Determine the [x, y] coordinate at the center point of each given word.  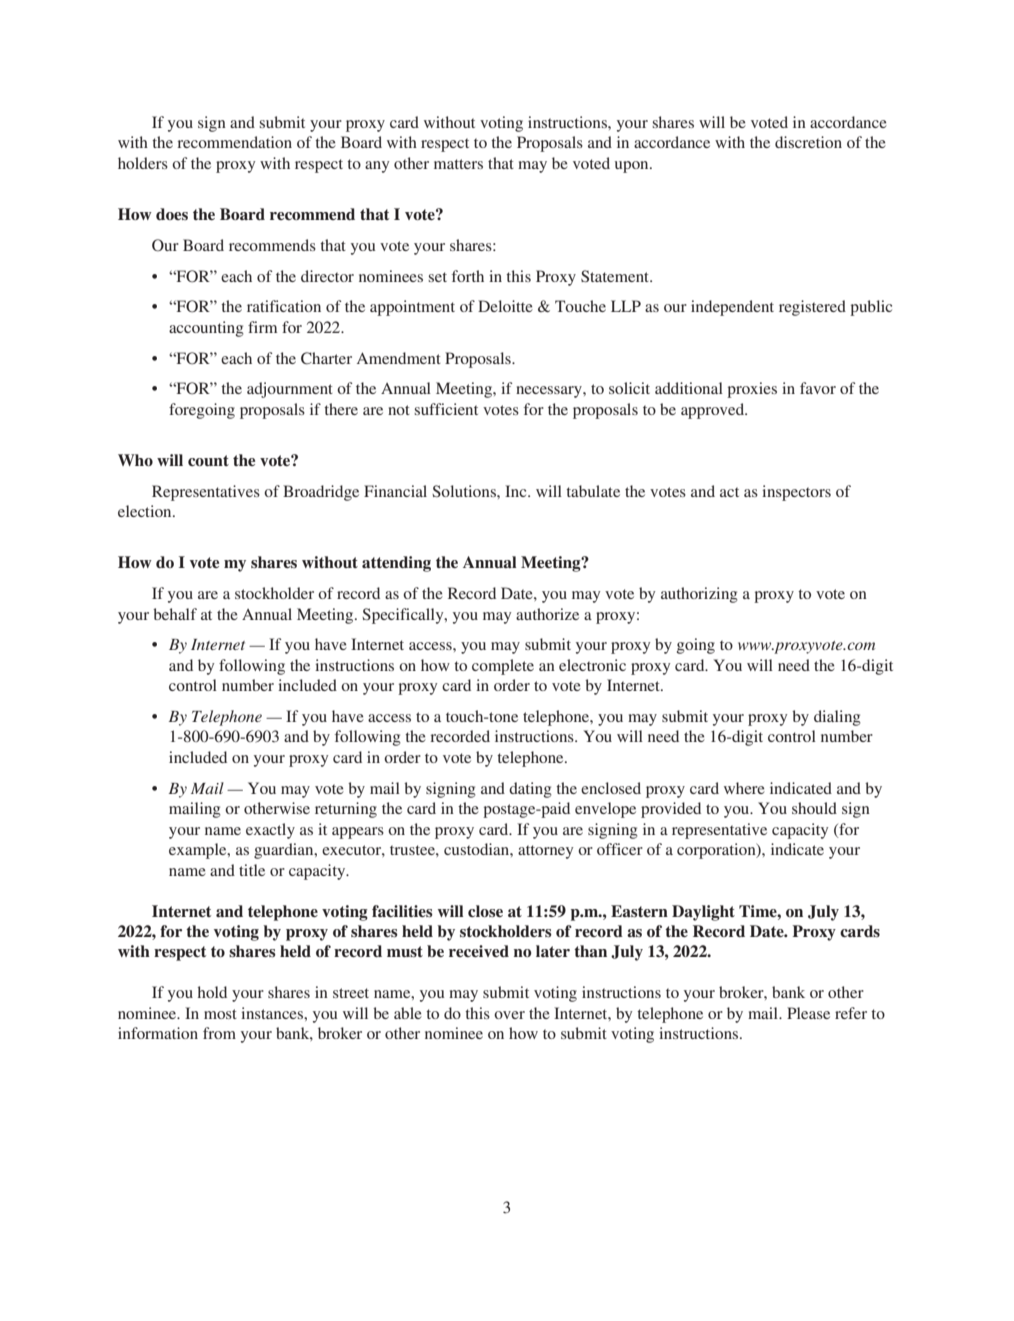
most [220, 1014]
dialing [837, 718]
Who [135, 460]
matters [458, 164]
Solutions [465, 491]
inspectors [796, 493]
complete [503, 667]
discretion [808, 142]
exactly [270, 831]
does [172, 214]
